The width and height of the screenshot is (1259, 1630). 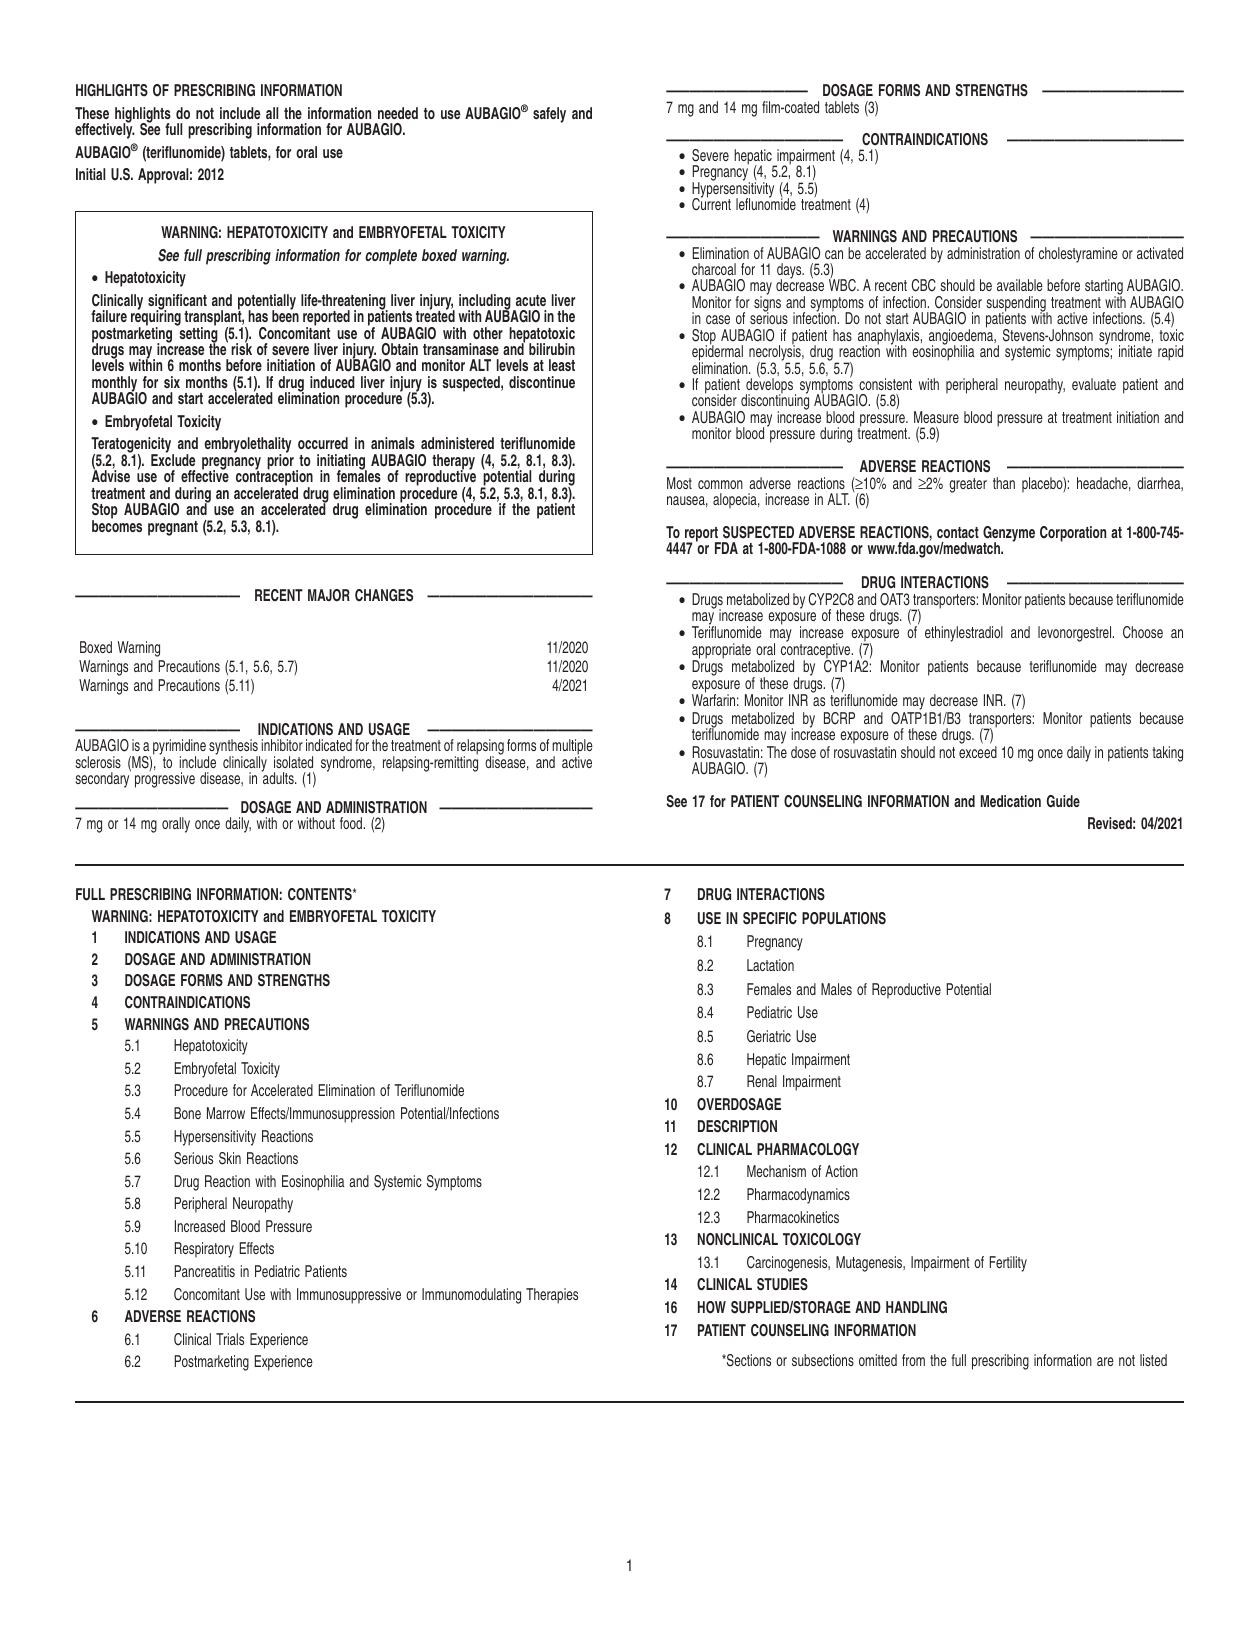 What do you see at coordinates (549, 115) in the screenshot?
I see `safely` at bounding box center [549, 115].
